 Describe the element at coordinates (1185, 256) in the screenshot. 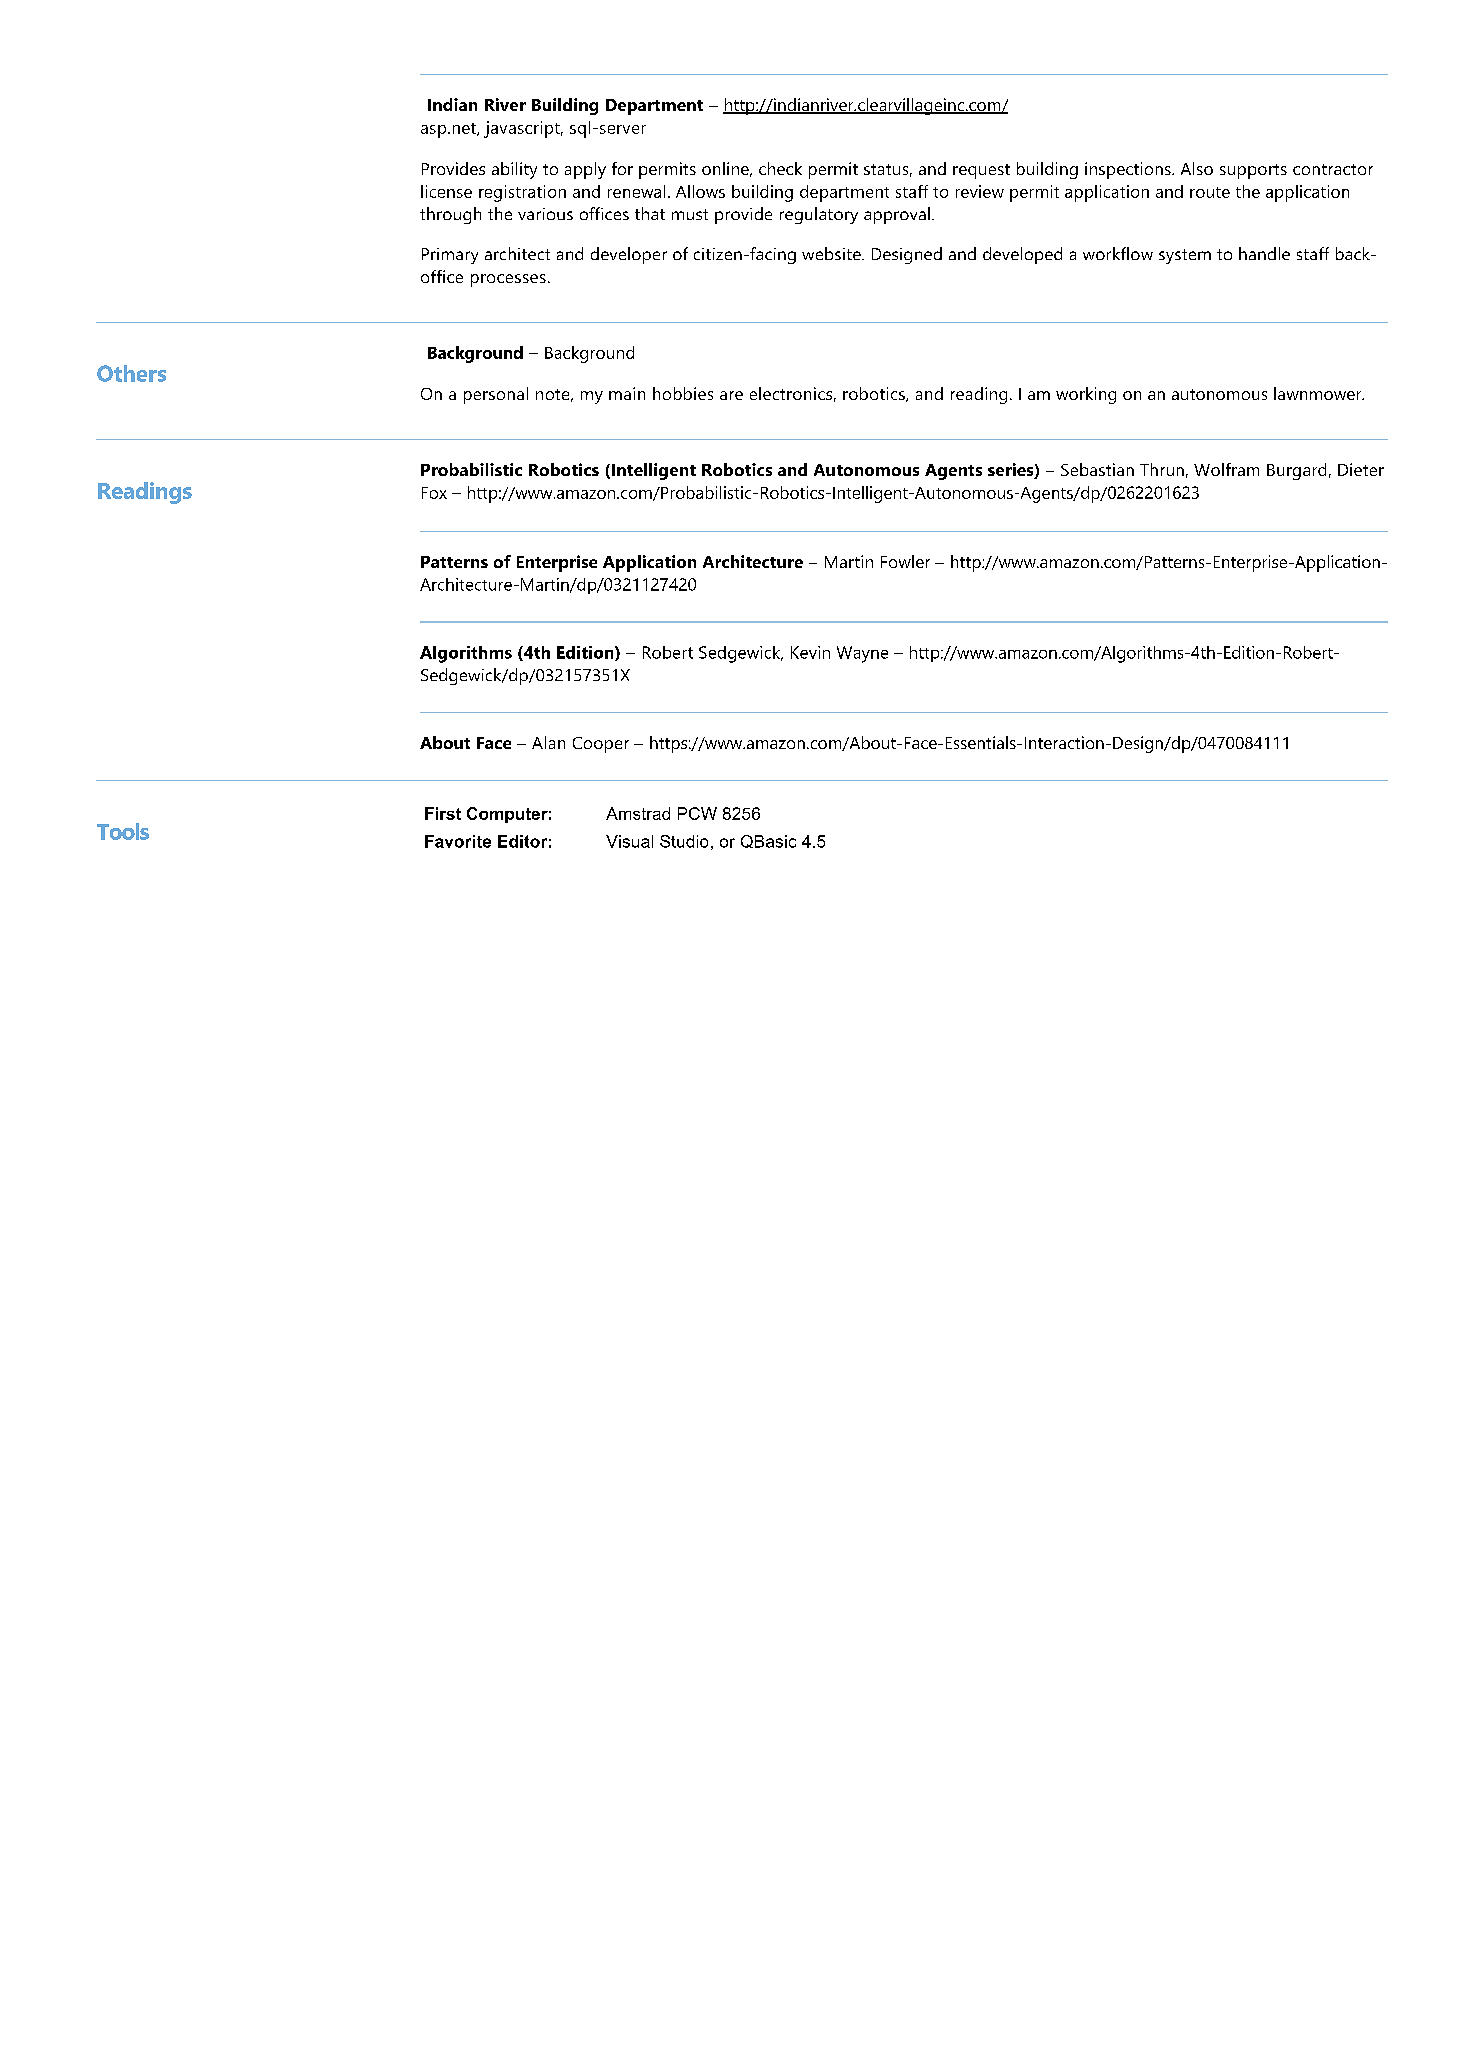

I see `system` at that location.
